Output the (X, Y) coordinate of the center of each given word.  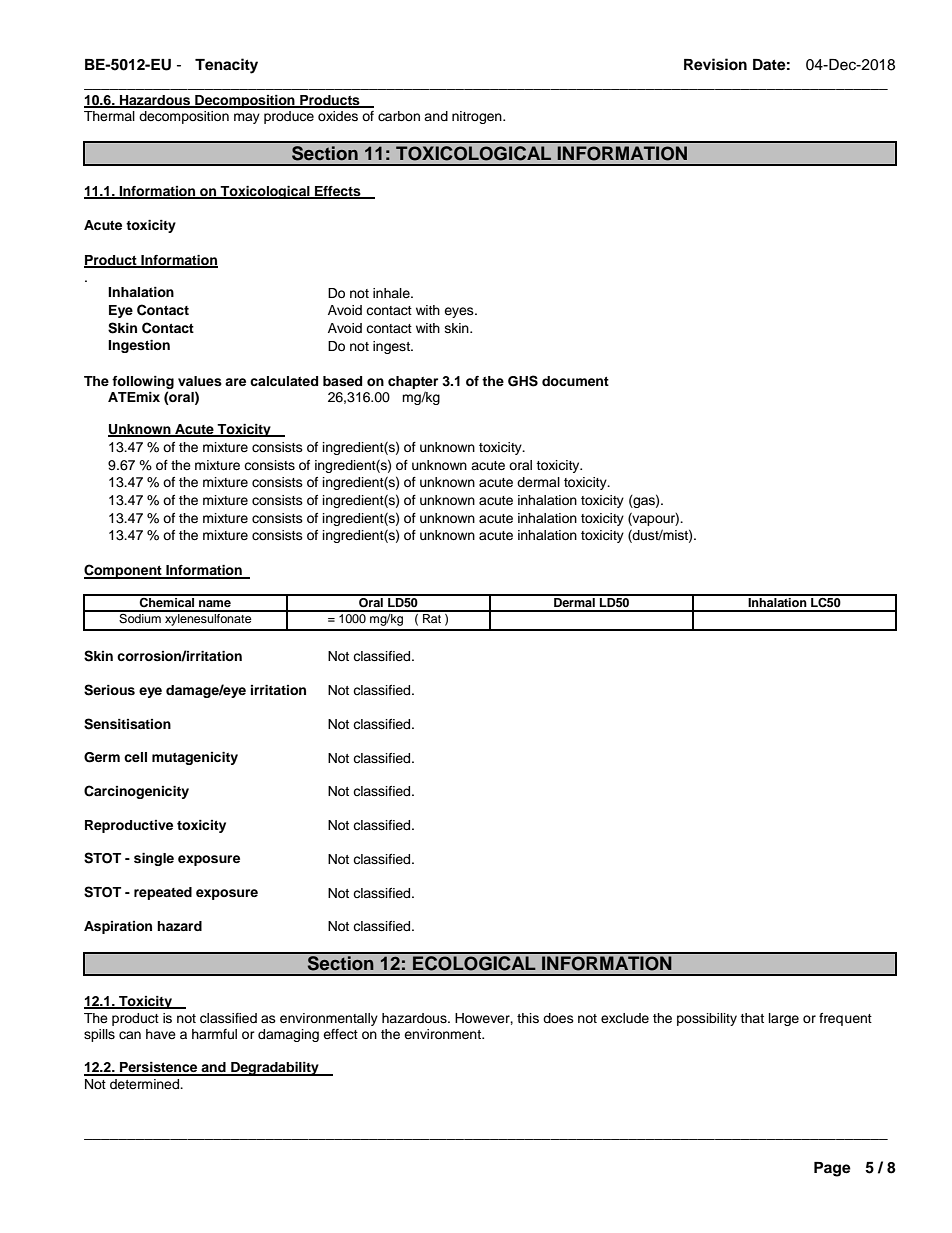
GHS (523, 381)
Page (832, 1169)
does (558, 1018)
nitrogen (478, 117)
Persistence (159, 1068)
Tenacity (226, 66)
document (575, 381)
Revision (715, 64)
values (200, 381)
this (528, 1018)
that (752, 1018)
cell (135, 757)
